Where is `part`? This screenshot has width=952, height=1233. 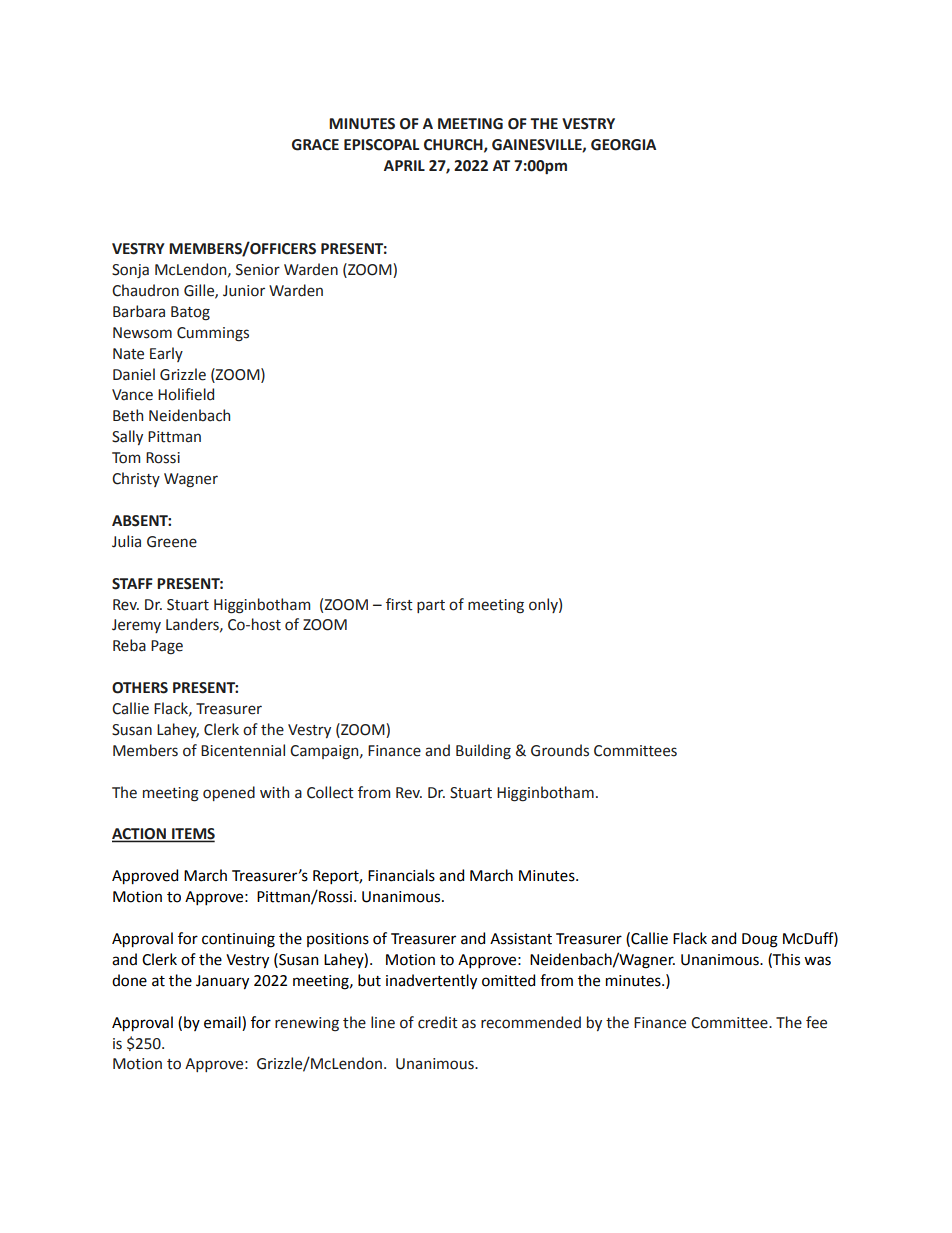 part is located at coordinates (431, 606).
